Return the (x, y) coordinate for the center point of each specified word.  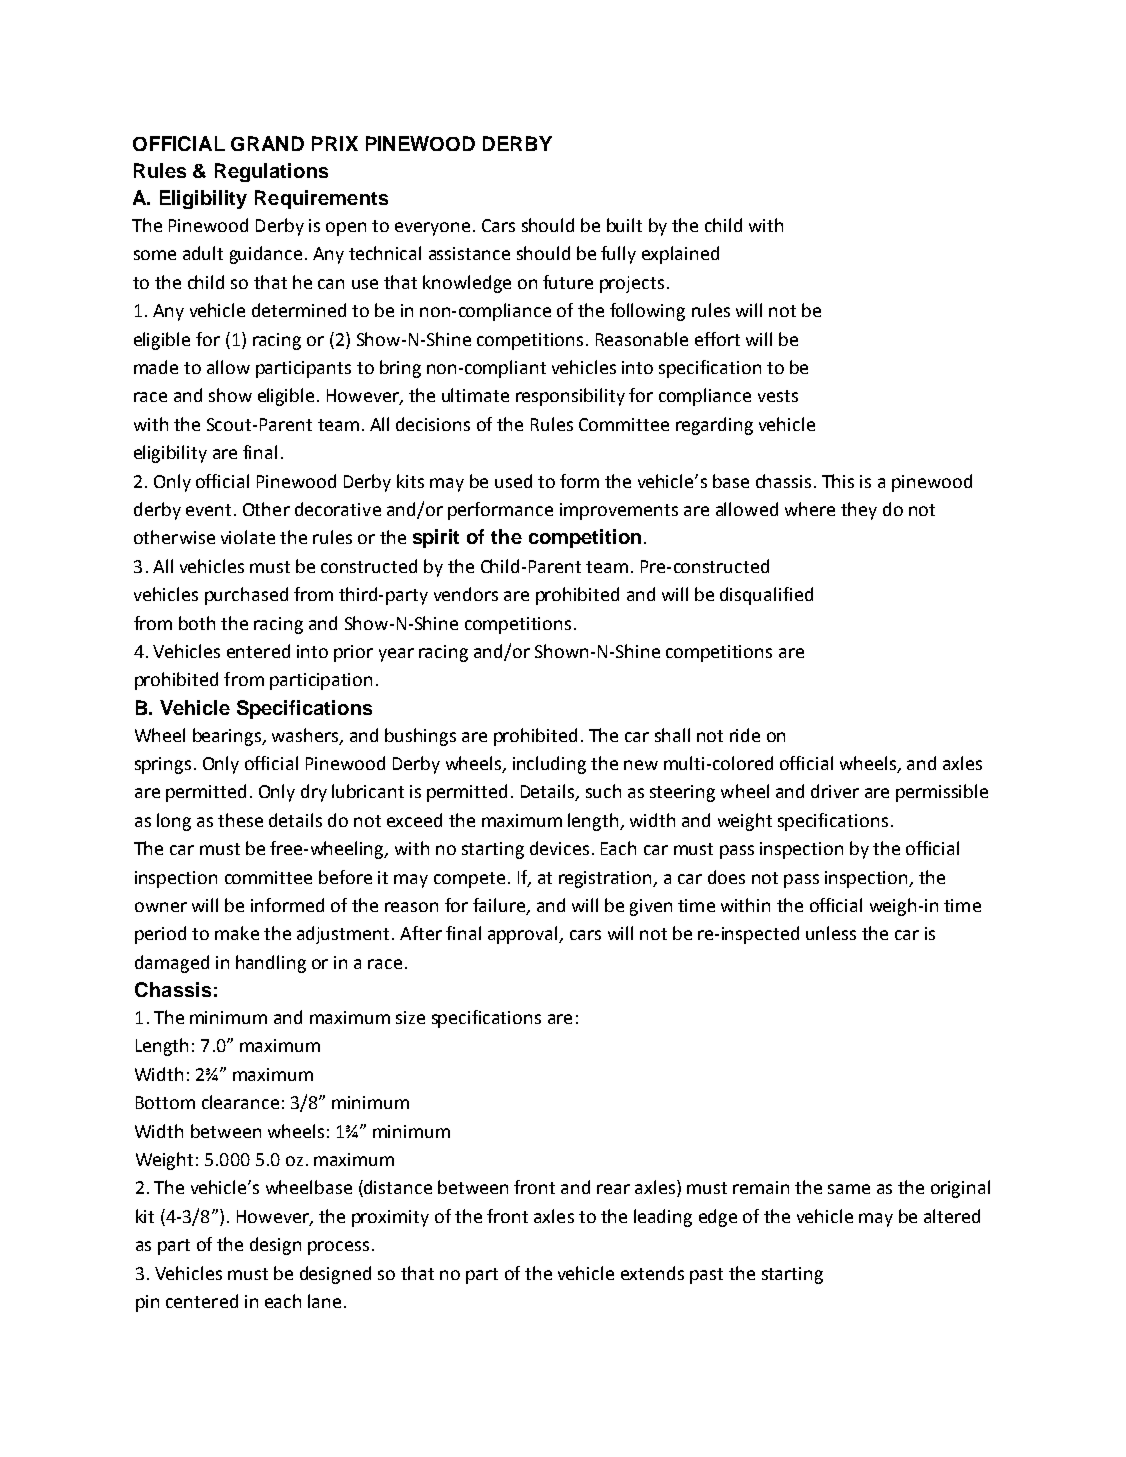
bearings (228, 737)
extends (652, 1273)
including (549, 765)
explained (680, 255)
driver (835, 791)
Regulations (271, 172)
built (624, 225)
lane (324, 1301)
